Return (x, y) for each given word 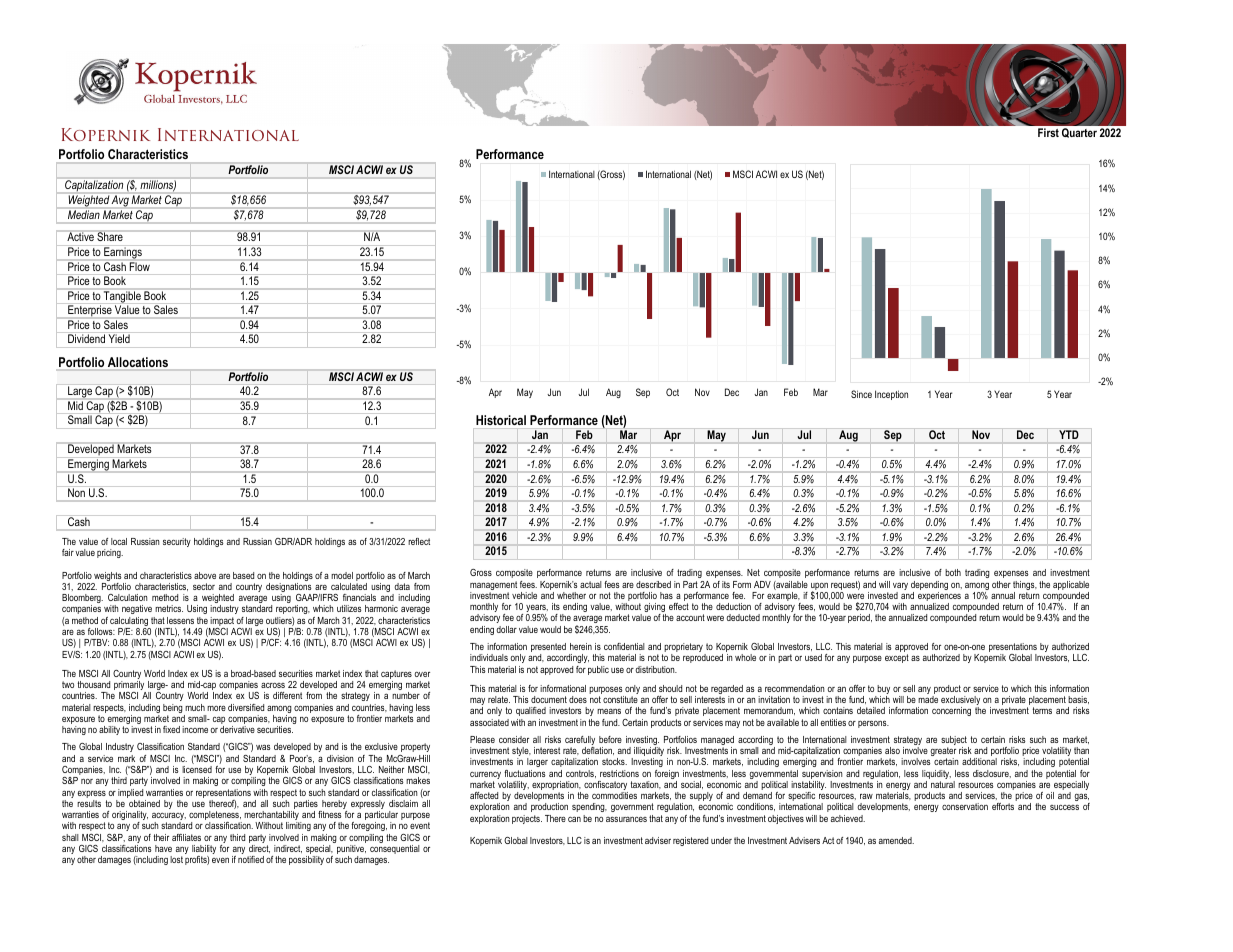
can (574, 819)
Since (861, 394)
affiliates (186, 837)
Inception (891, 395)
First (1048, 132)
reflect (419, 541)
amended (896, 840)
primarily (130, 687)
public (598, 670)
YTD (1069, 434)
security (177, 542)
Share (110, 236)
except (897, 658)
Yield (119, 338)
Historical (501, 420)
